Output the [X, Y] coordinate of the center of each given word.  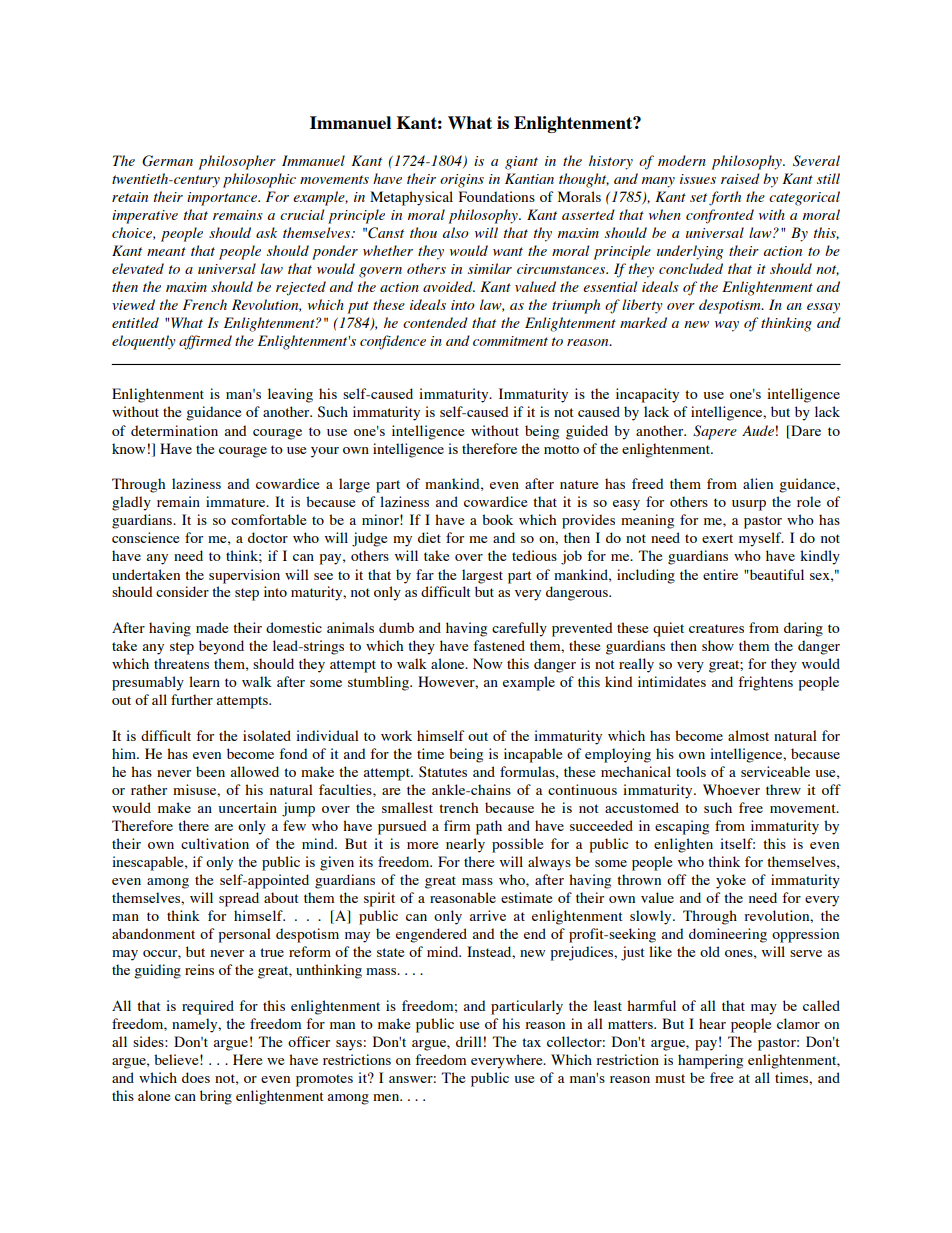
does [196, 1077]
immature [237, 501]
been [210, 771]
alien [758, 483]
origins [462, 181]
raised [740, 178]
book [497, 519]
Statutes [443, 772]
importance [223, 199]
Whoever [731, 789]
